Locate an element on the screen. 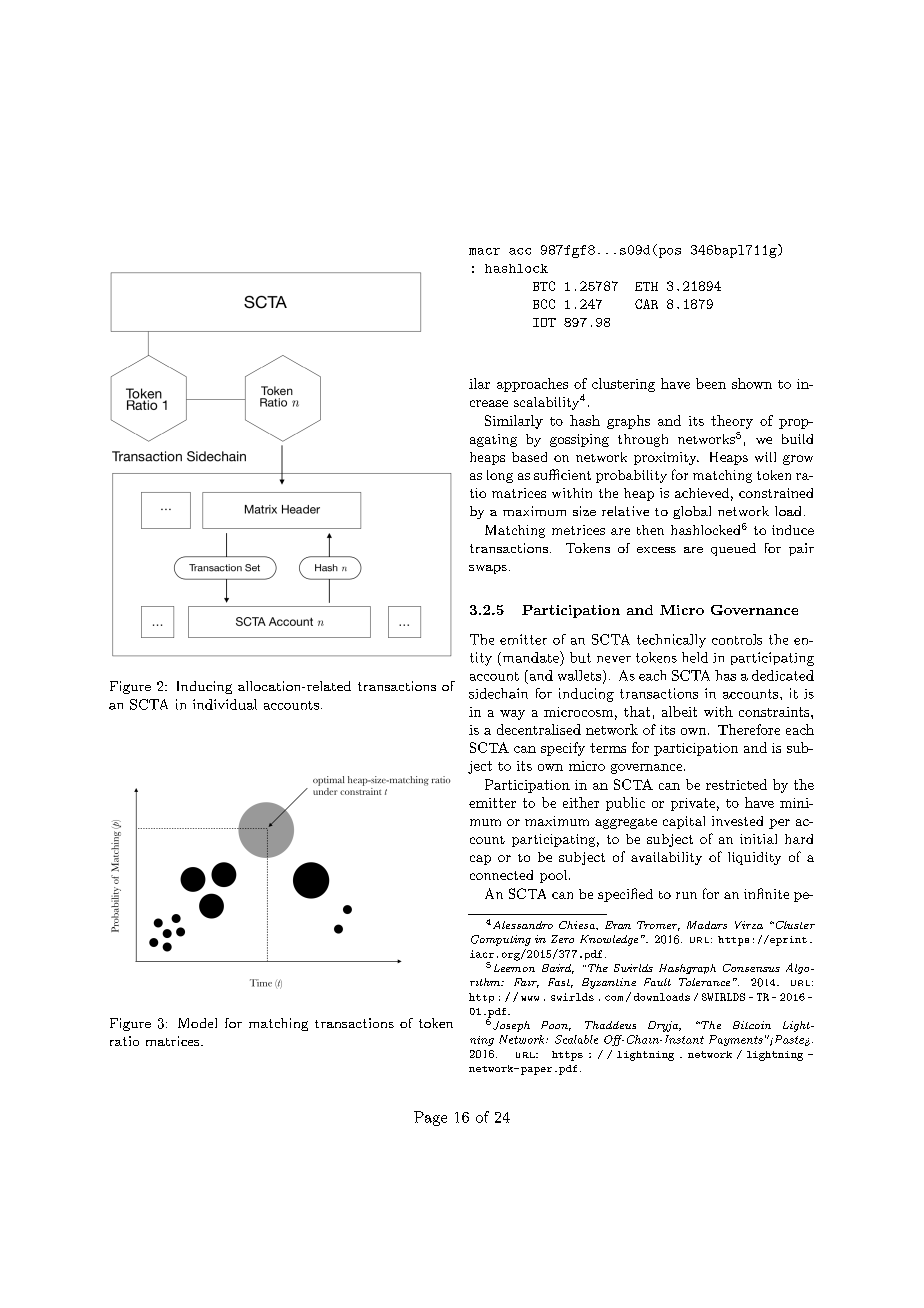 This screenshot has width=924, height=1308. BCC is located at coordinates (544, 304).
